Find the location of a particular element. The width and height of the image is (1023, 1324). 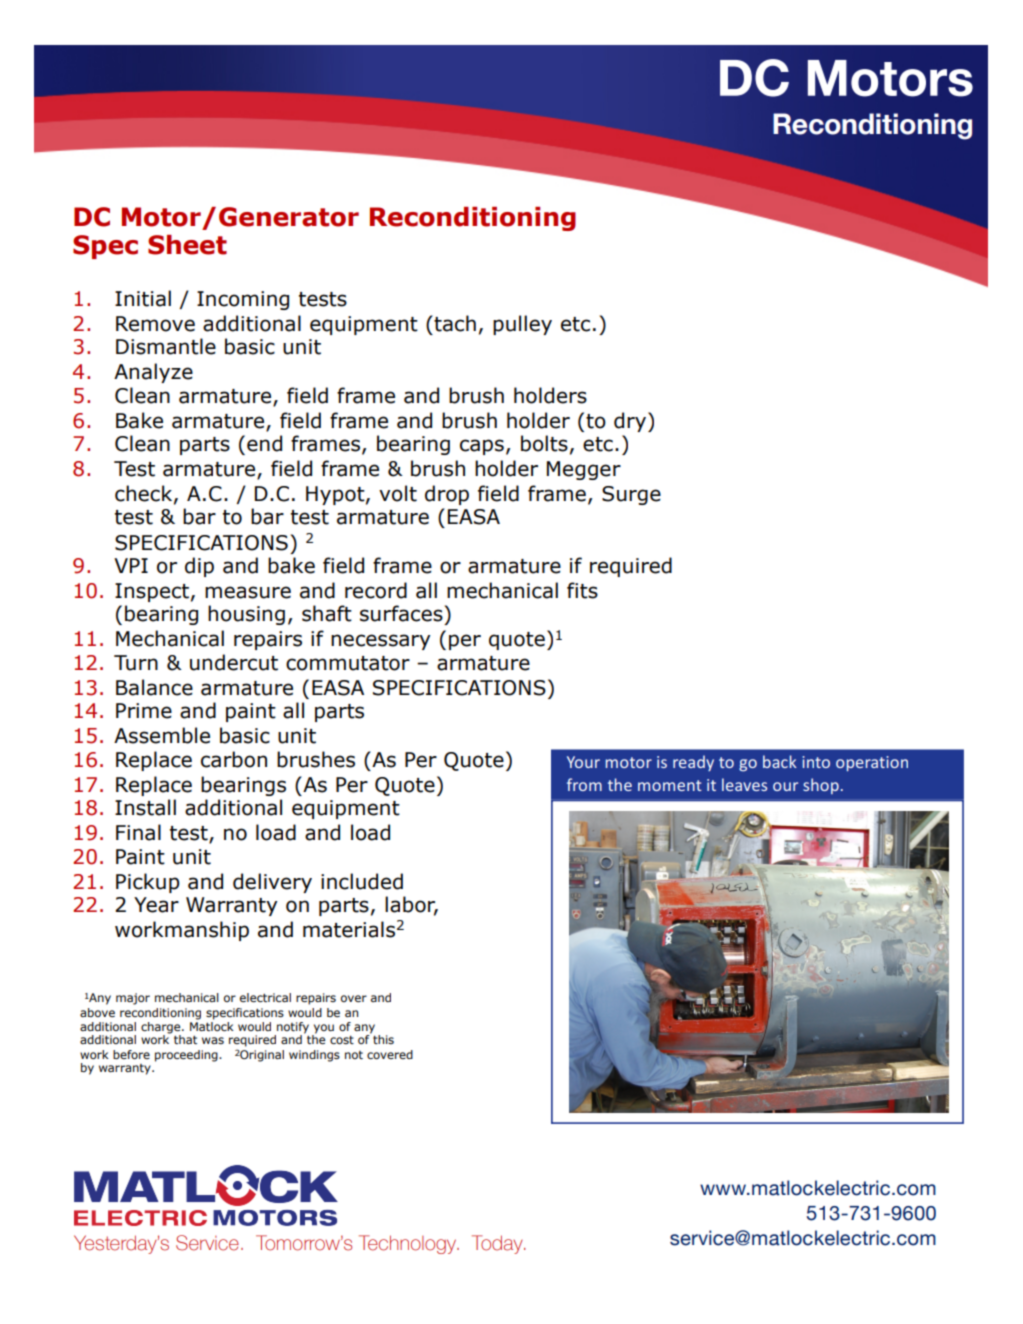

Surge is located at coordinates (631, 495).
